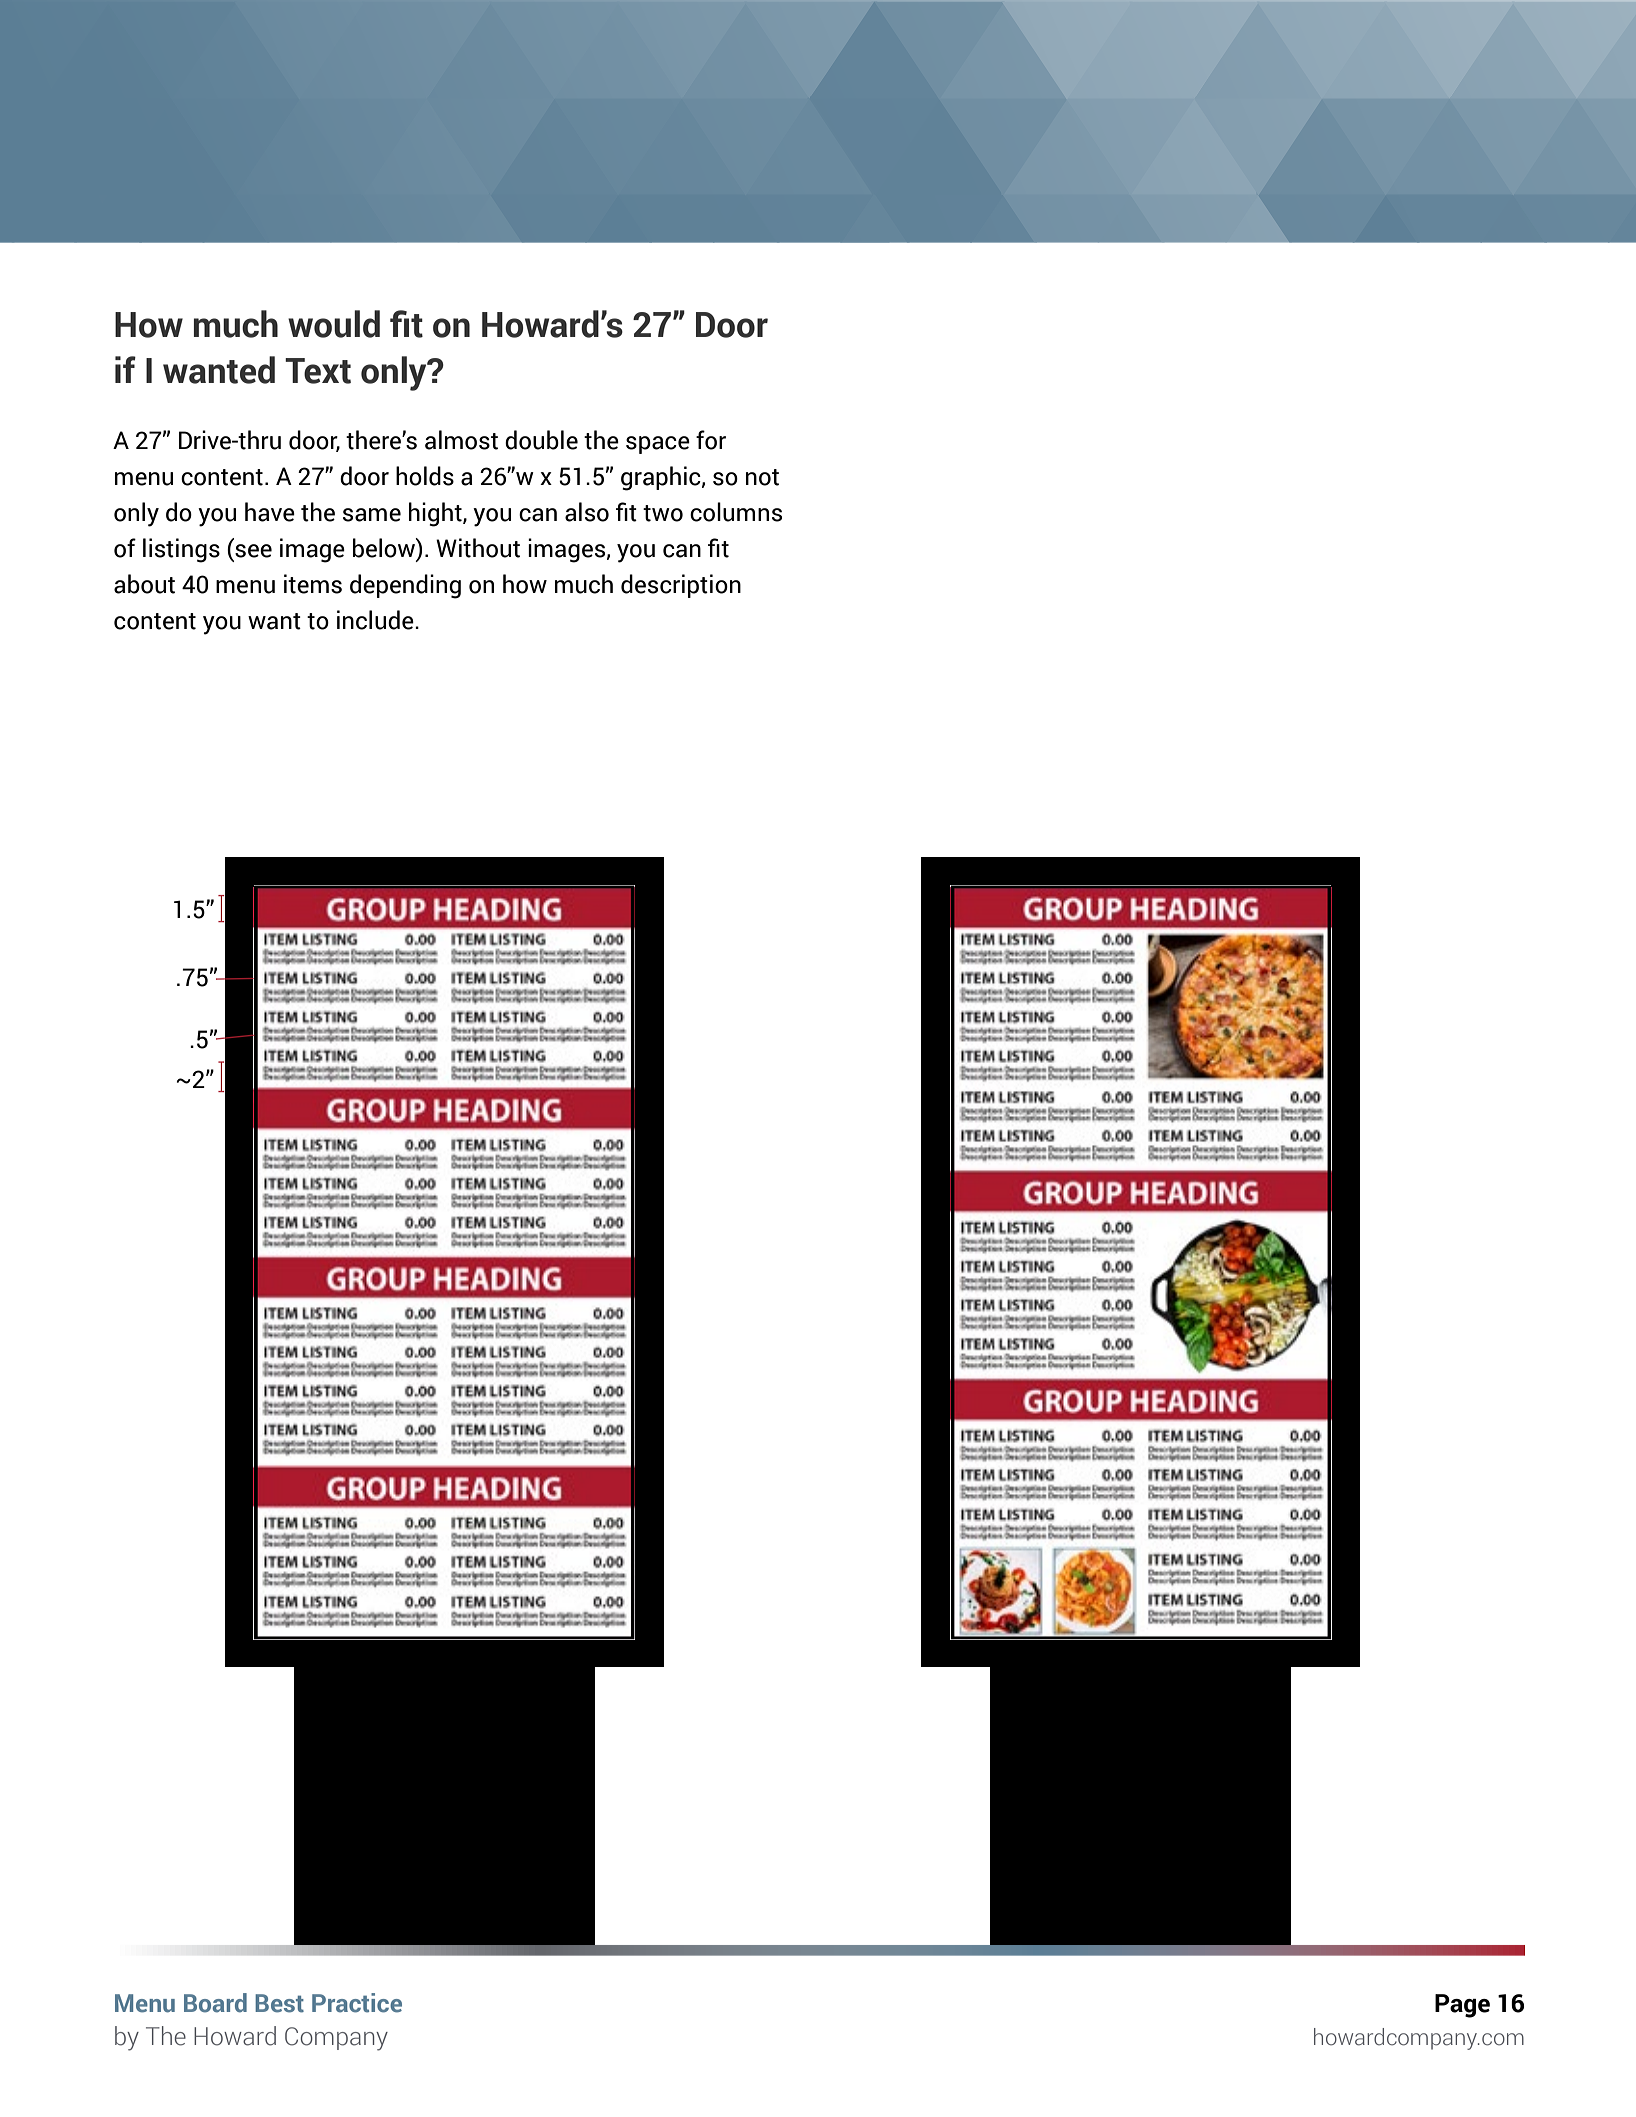  What do you see at coordinates (376, 620) in the screenshot?
I see `include` at bounding box center [376, 620].
